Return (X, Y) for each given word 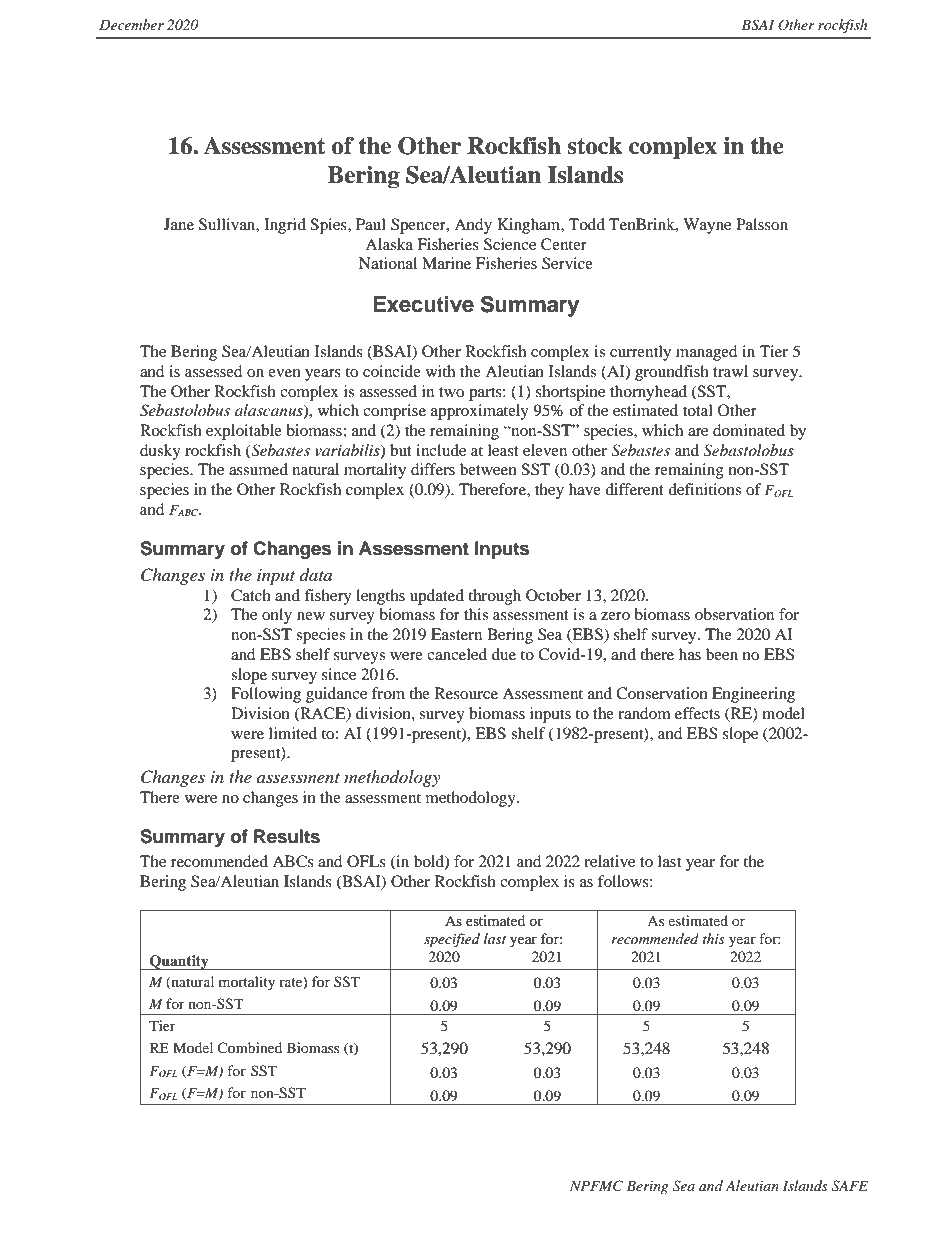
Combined (249, 1047)
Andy (473, 226)
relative (609, 861)
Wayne (707, 226)
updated (437, 597)
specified (452, 940)
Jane (179, 224)
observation (734, 614)
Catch (251, 595)
